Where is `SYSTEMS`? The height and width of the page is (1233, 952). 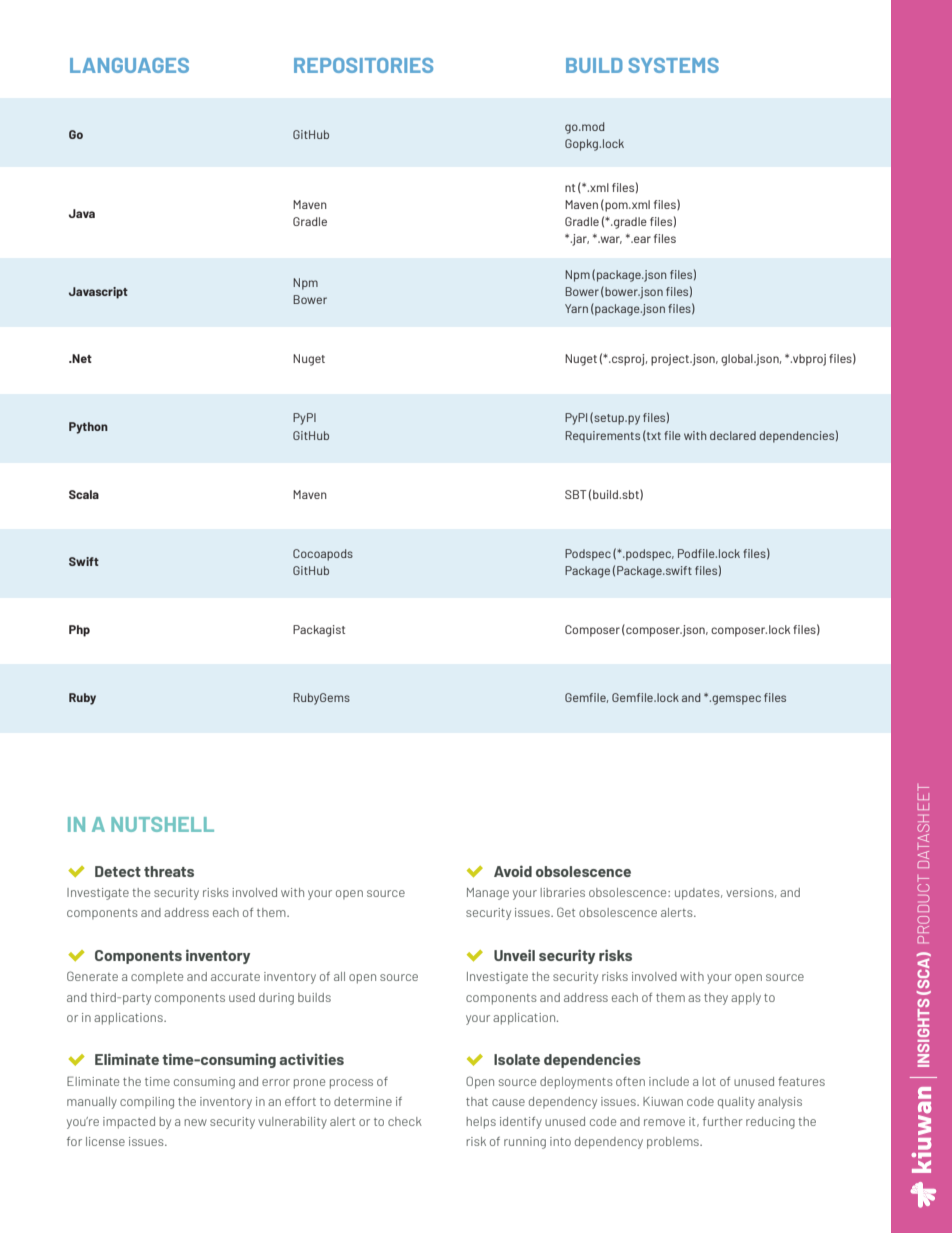 SYSTEMS is located at coordinates (673, 65).
